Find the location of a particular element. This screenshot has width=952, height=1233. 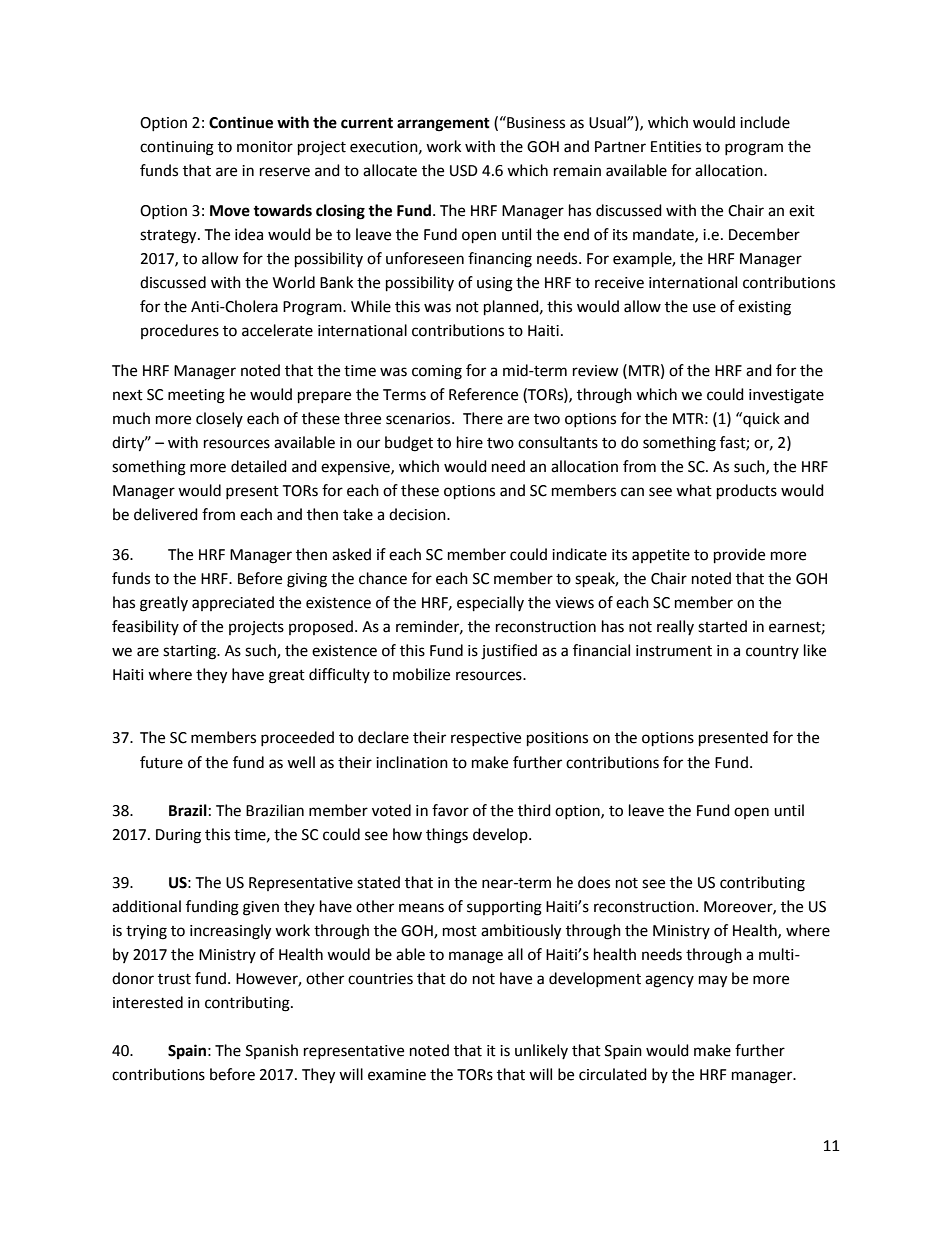

examine is located at coordinates (397, 1075).
